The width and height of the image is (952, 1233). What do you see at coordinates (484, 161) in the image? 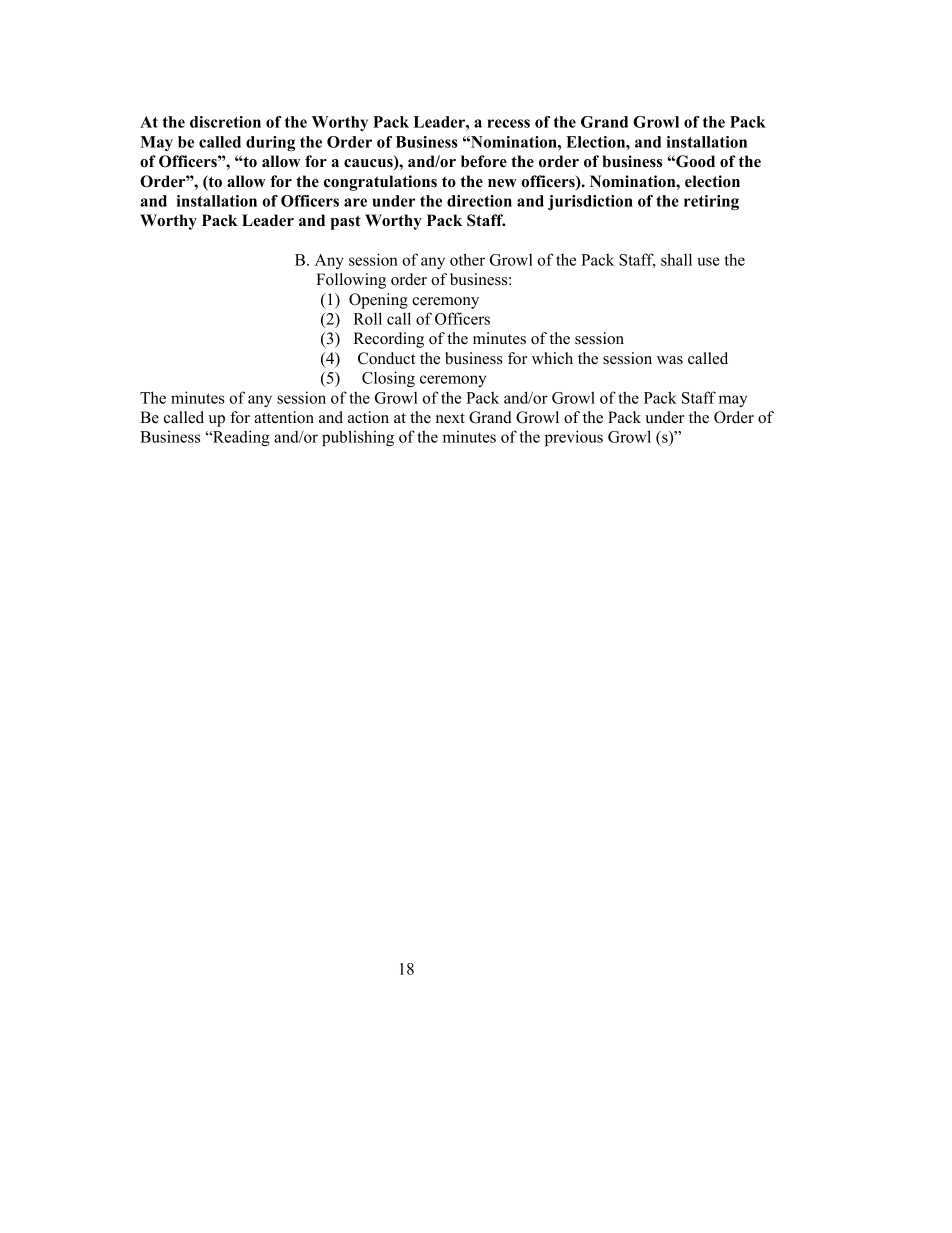
I see `before` at bounding box center [484, 161].
